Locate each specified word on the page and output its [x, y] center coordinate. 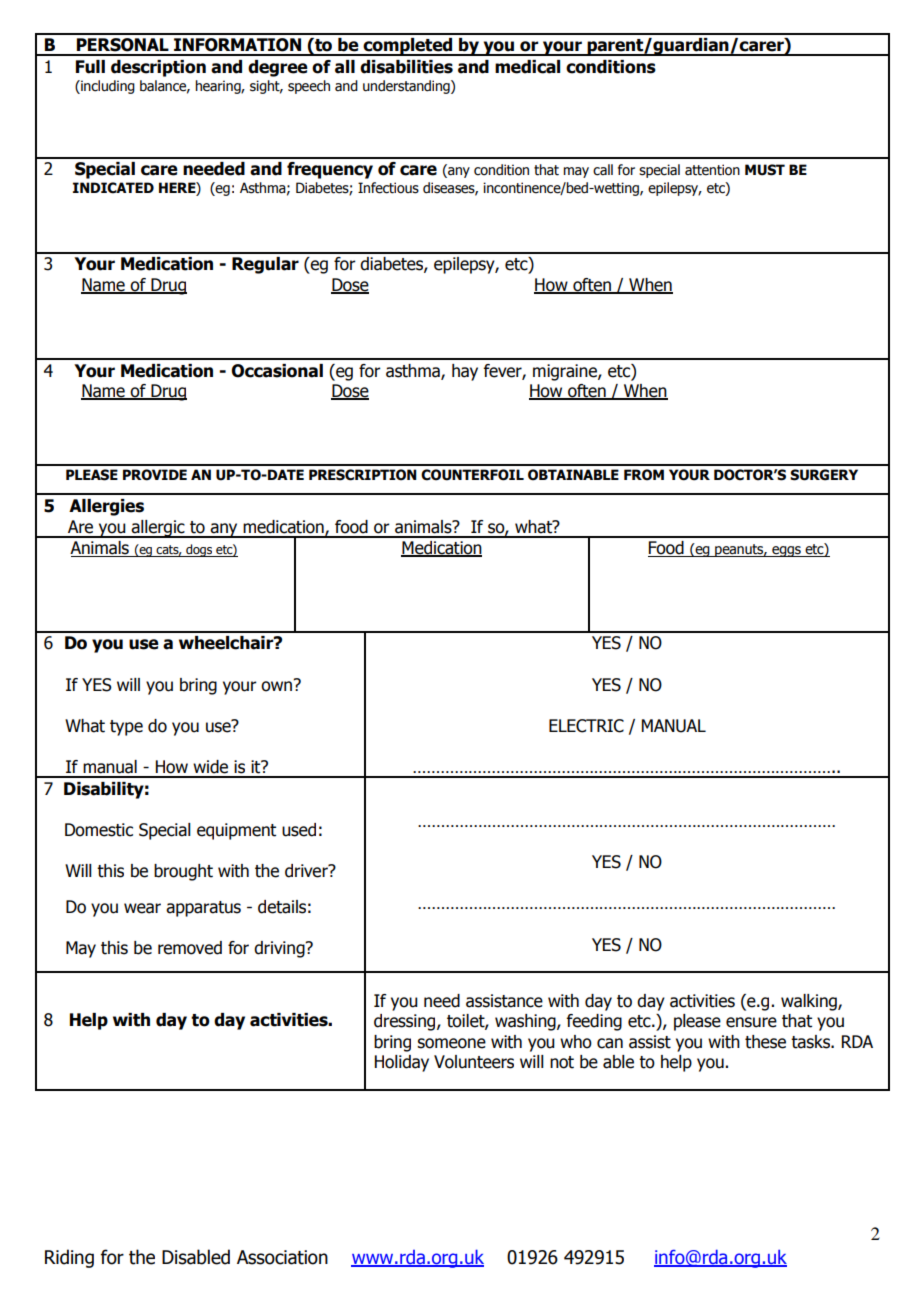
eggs [786, 551]
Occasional [277, 371]
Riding [69, 1258]
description [158, 68]
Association [282, 1257]
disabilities [406, 67]
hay [465, 372]
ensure [751, 1022]
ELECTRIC [586, 726]
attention [712, 170]
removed [190, 948]
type [126, 728]
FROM [644, 475]
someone [451, 1043]
